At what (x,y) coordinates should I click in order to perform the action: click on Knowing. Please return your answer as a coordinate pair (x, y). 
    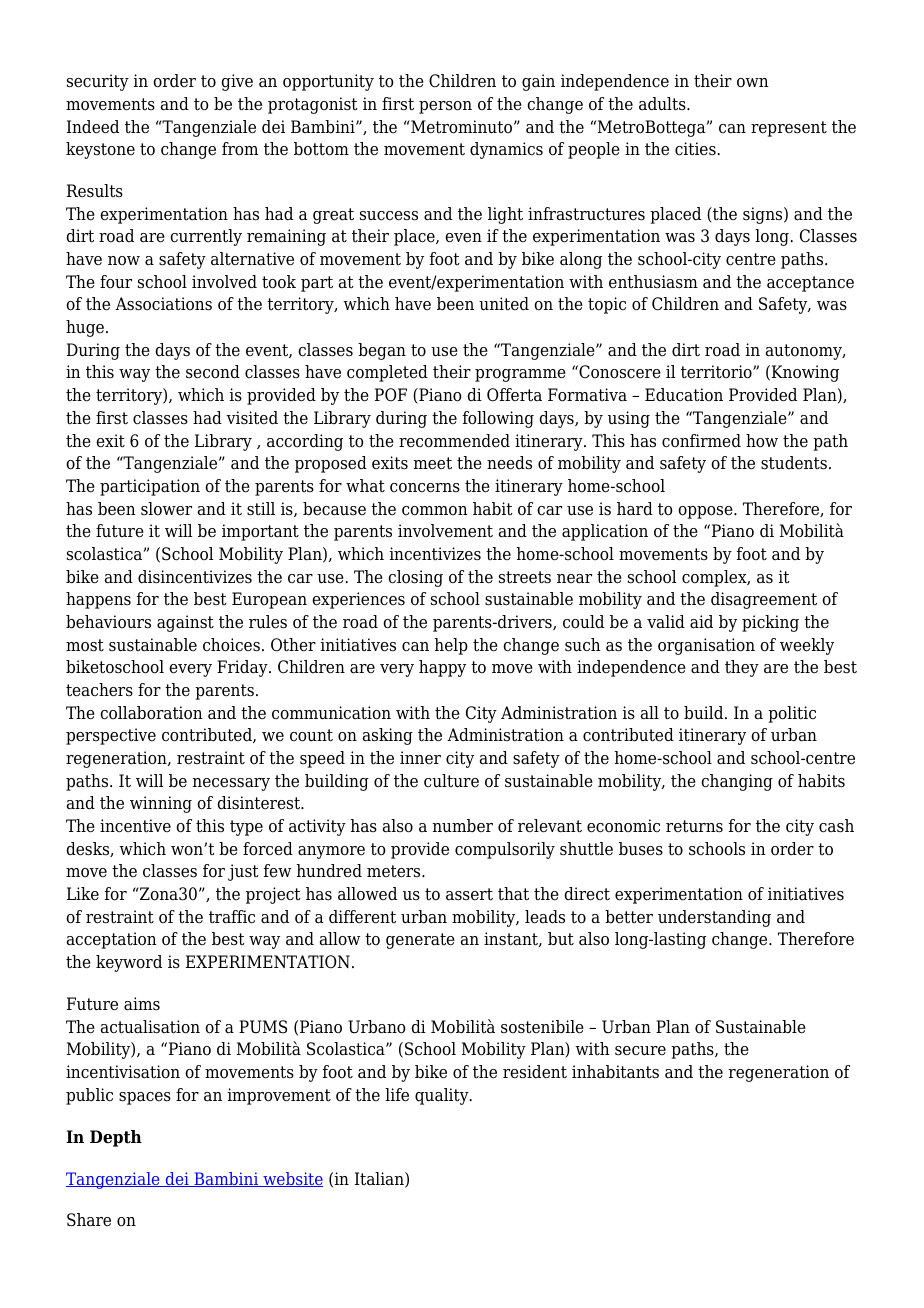
    Looking at the image, I should click on (805, 373).
